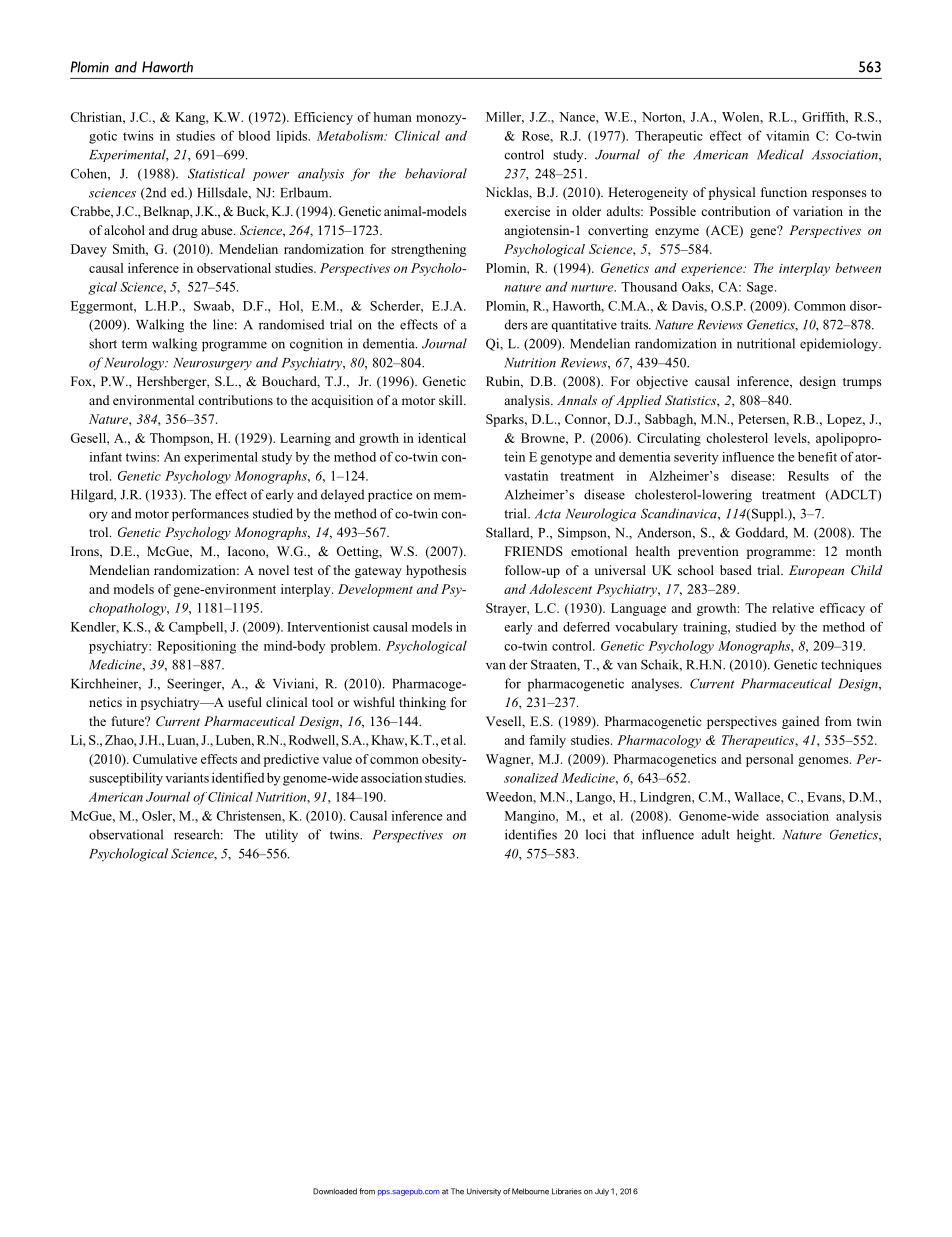 Image resolution: width=952 pixels, height=1237 pixels. Describe the element at coordinates (808, 476) in the page. I see `Results` at that location.
